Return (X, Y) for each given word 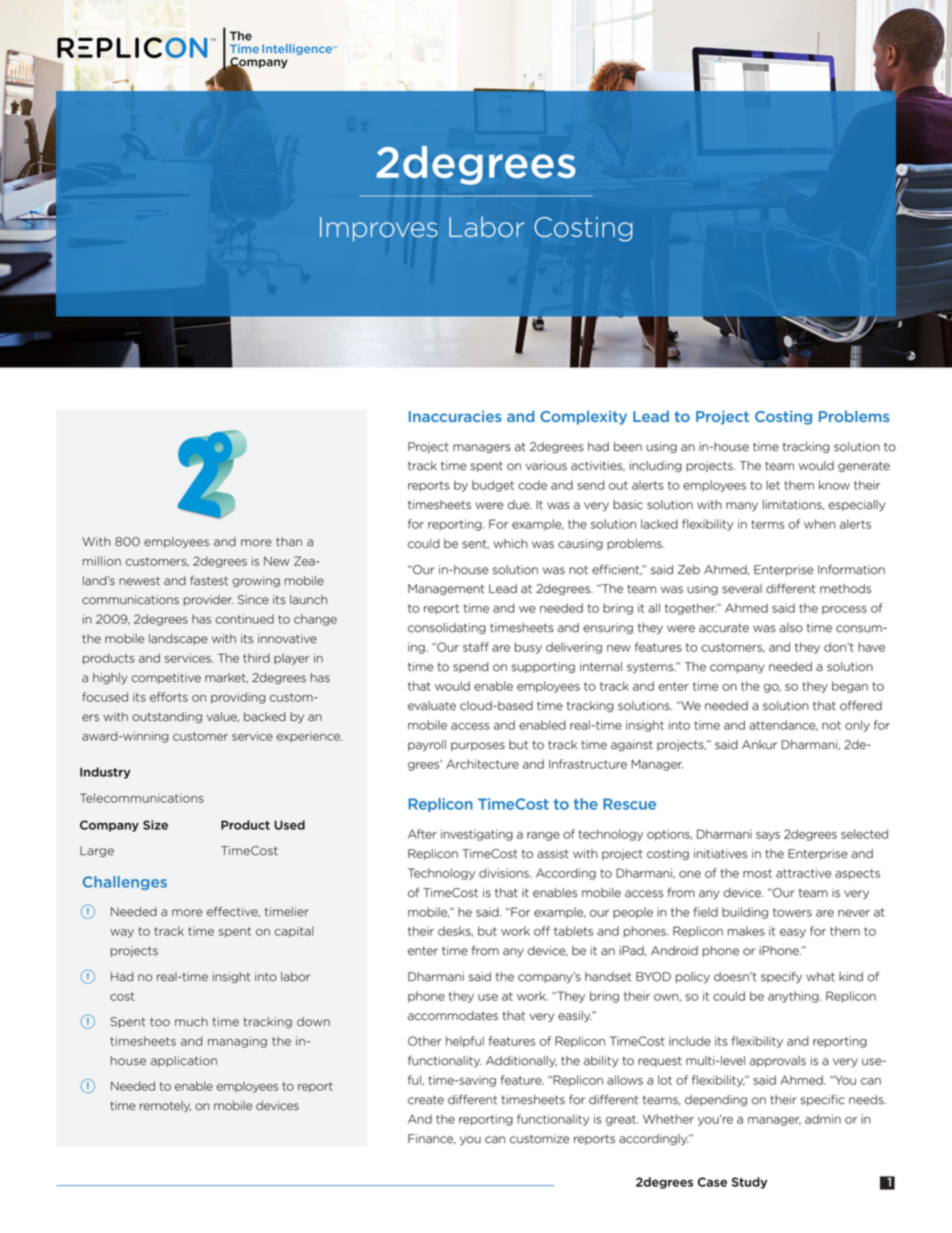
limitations (793, 505)
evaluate (432, 706)
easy (793, 933)
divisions (505, 873)
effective (233, 911)
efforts (169, 697)
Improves (379, 229)
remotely (165, 1106)
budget (493, 486)
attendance (783, 725)
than (289, 542)
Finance (432, 1139)
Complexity (583, 417)
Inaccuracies (455, 416)
